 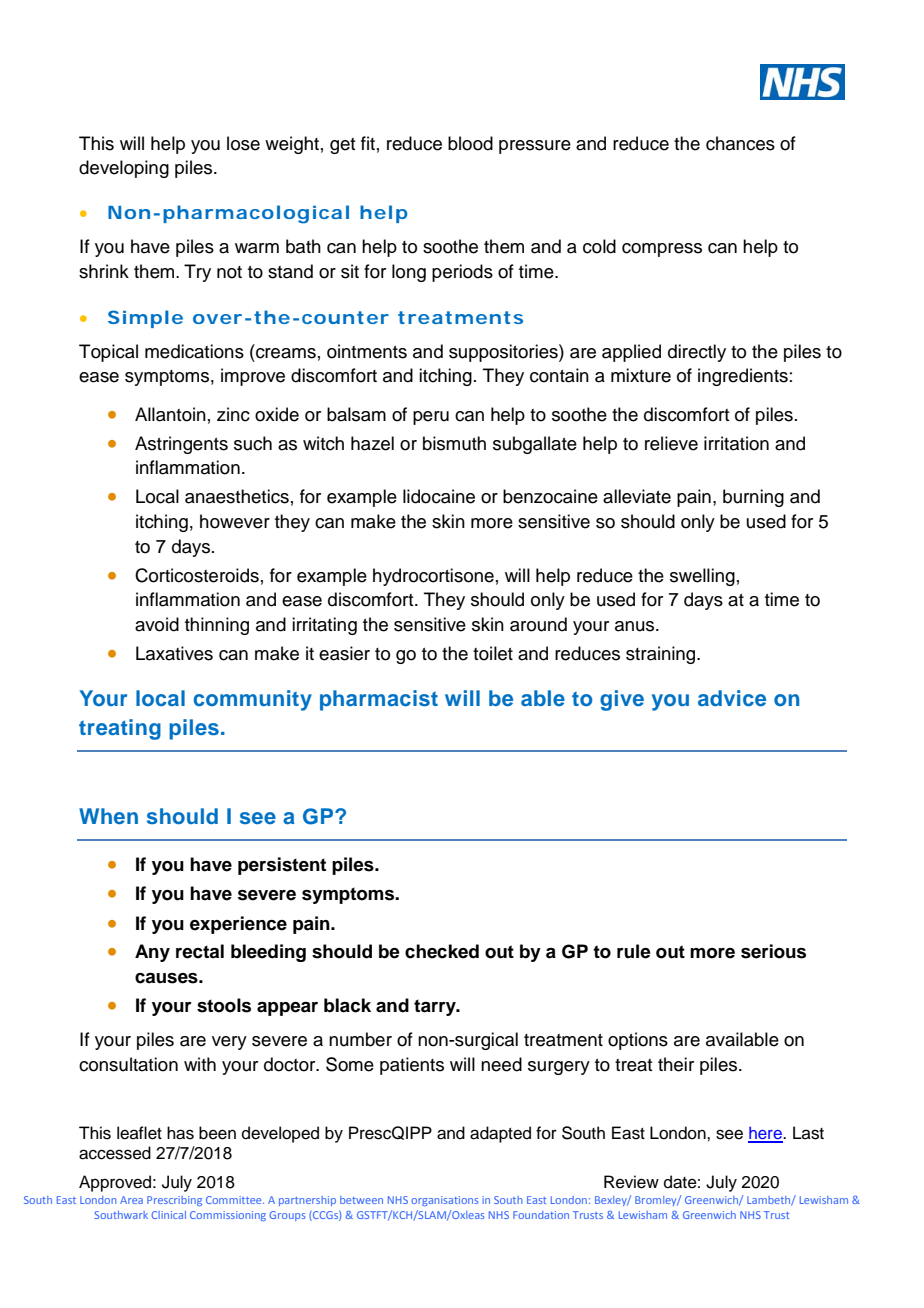 I want to click on Prescribing, so click(x=174, y=1201).
